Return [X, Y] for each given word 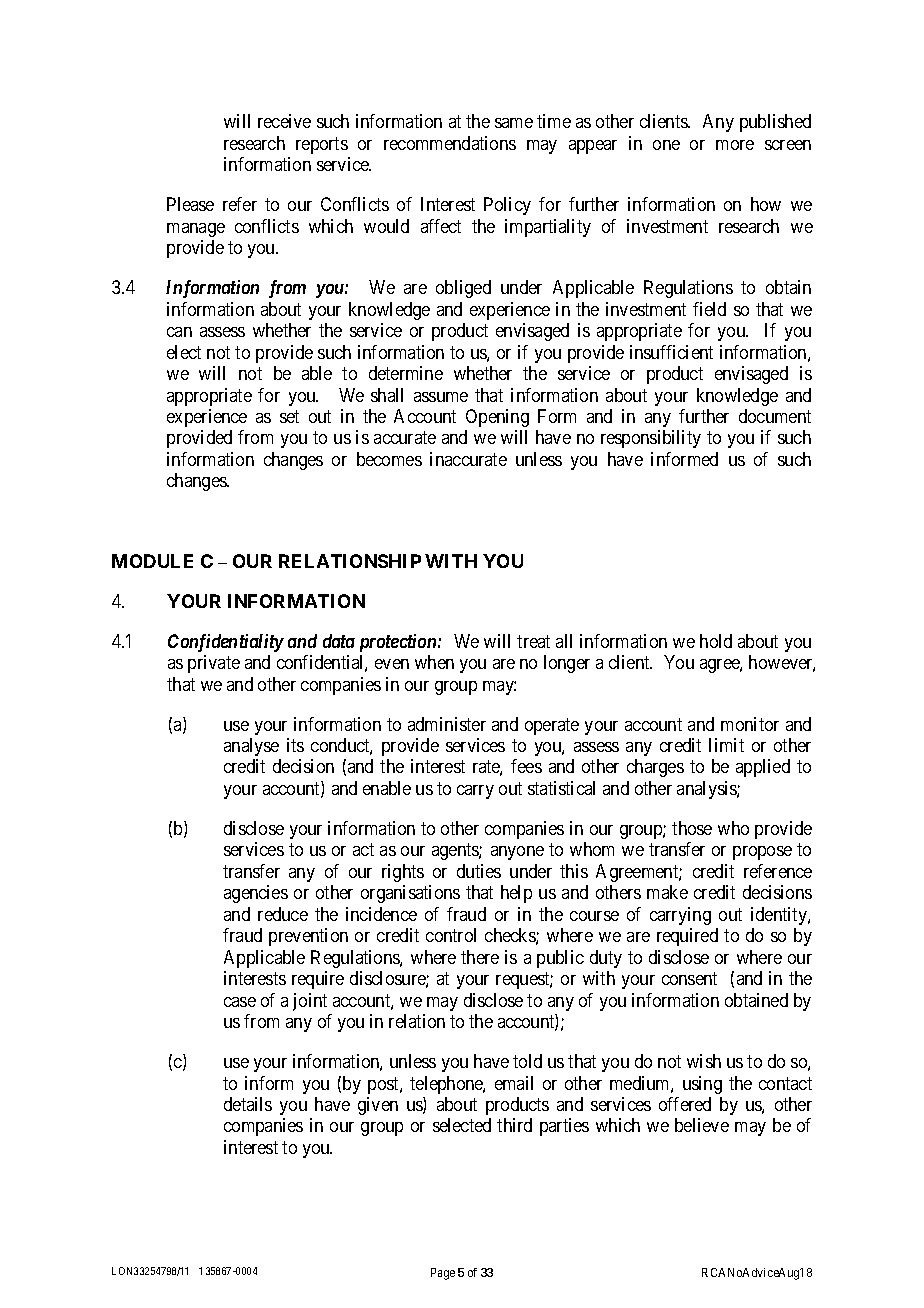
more [735, 145]
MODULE [152, 561]
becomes [389, 459]
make [667, 892]
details [248, 1104]
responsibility [651, 439]
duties [479, 871]
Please [190, 204]
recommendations [450, 143]
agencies [256, 894]
